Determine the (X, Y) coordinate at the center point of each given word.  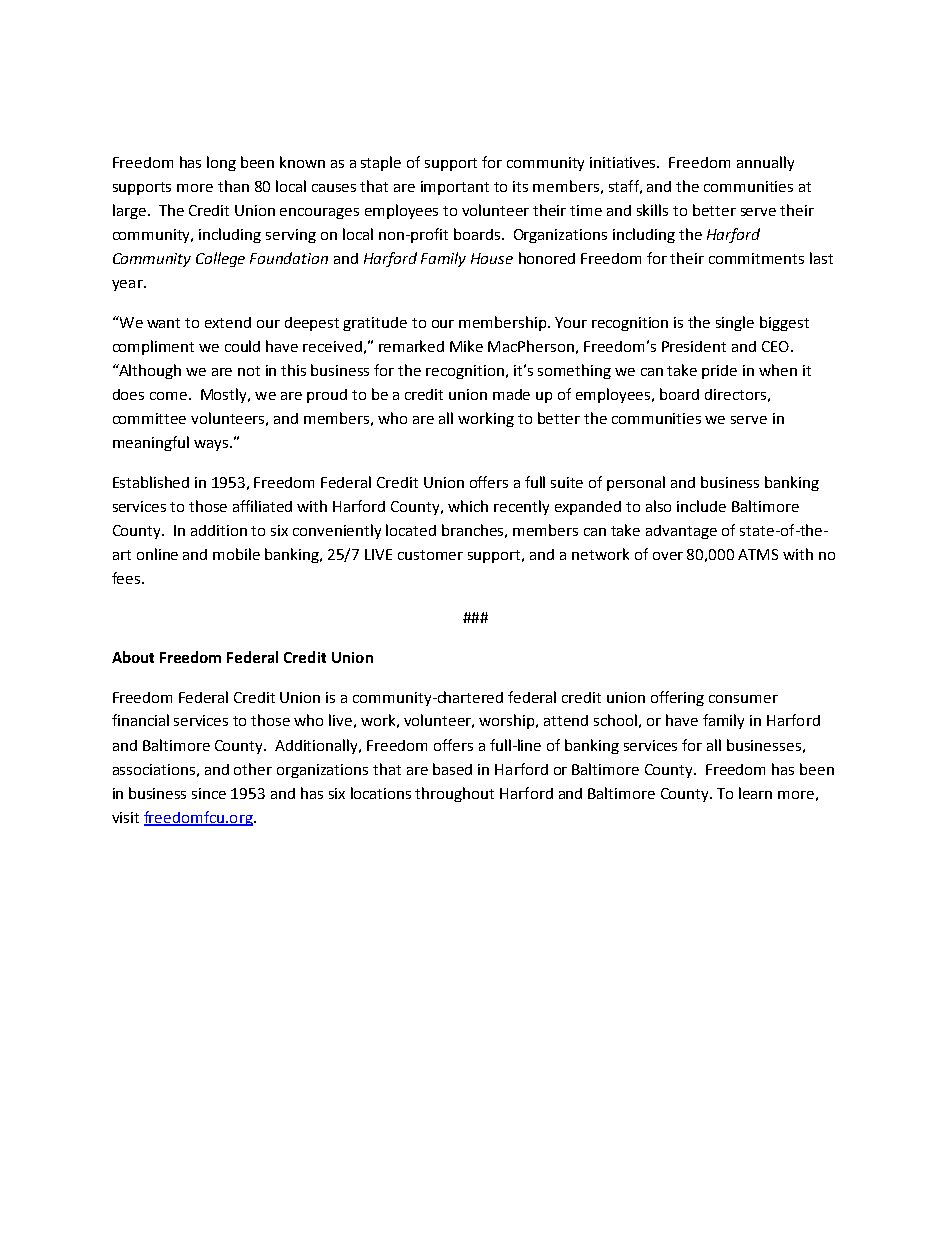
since (209, 793)
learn (755, 793)
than (233, 186)
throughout (454, 794)
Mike (466, 346)
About (133, 657)
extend (228, 322)
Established (151, 482)
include (701, 506)
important (455, 188)
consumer (743, 699)
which (468, 506)
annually (765, 163)
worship (508, 721)
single (735, 323)
